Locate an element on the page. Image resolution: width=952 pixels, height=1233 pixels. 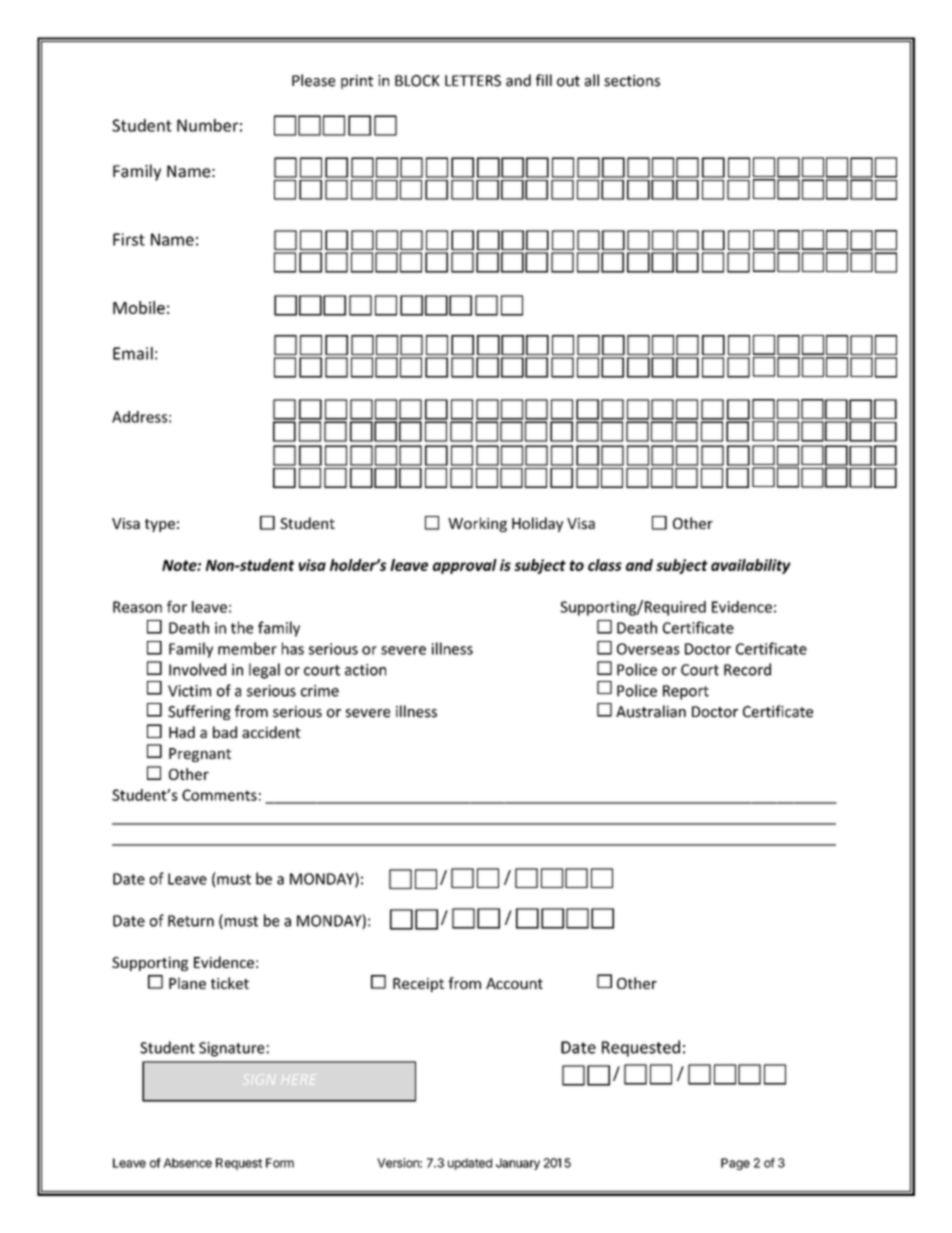
approval is located at coordinates (465, 566).
